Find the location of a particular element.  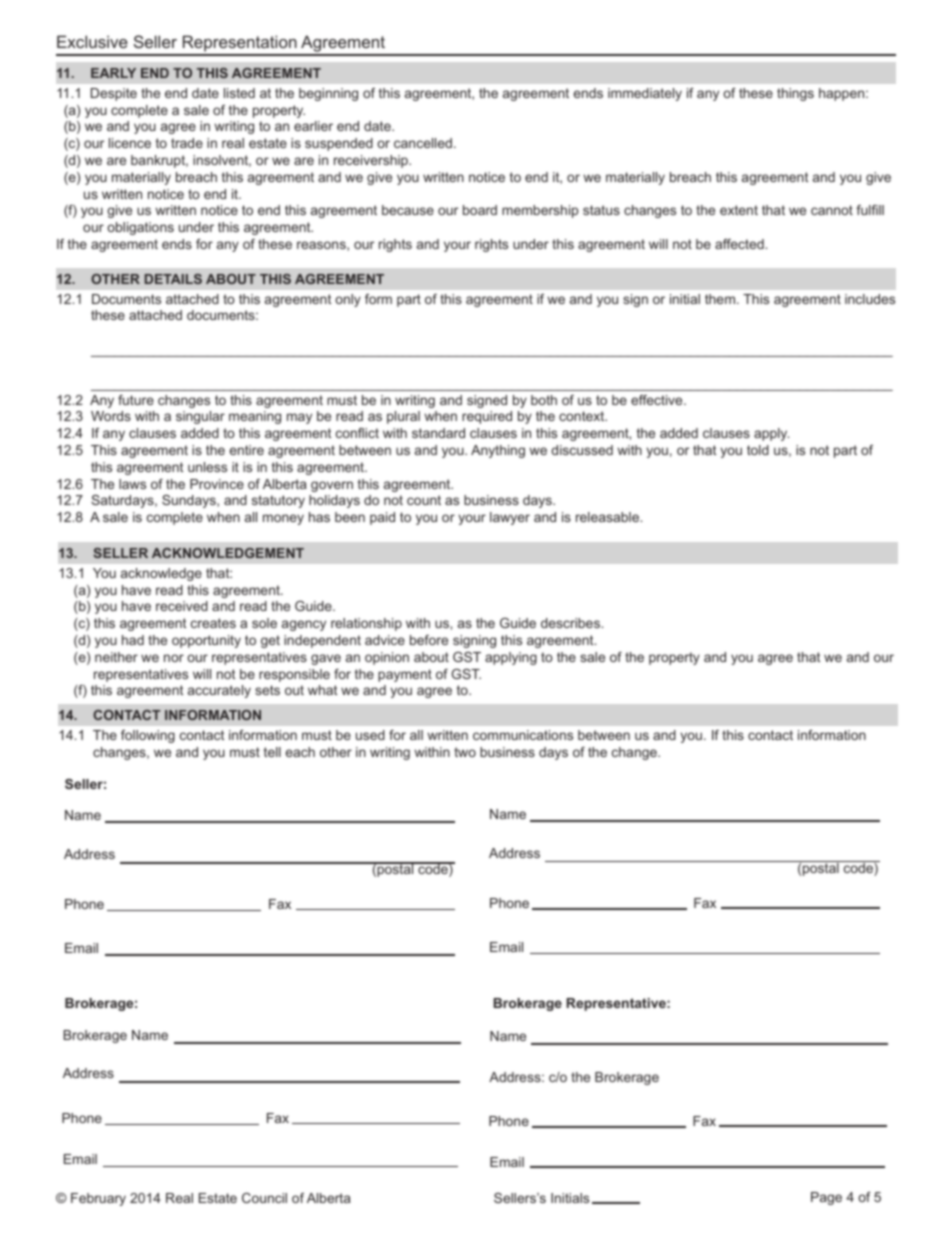

tell is located at coordinates (272, 752).
